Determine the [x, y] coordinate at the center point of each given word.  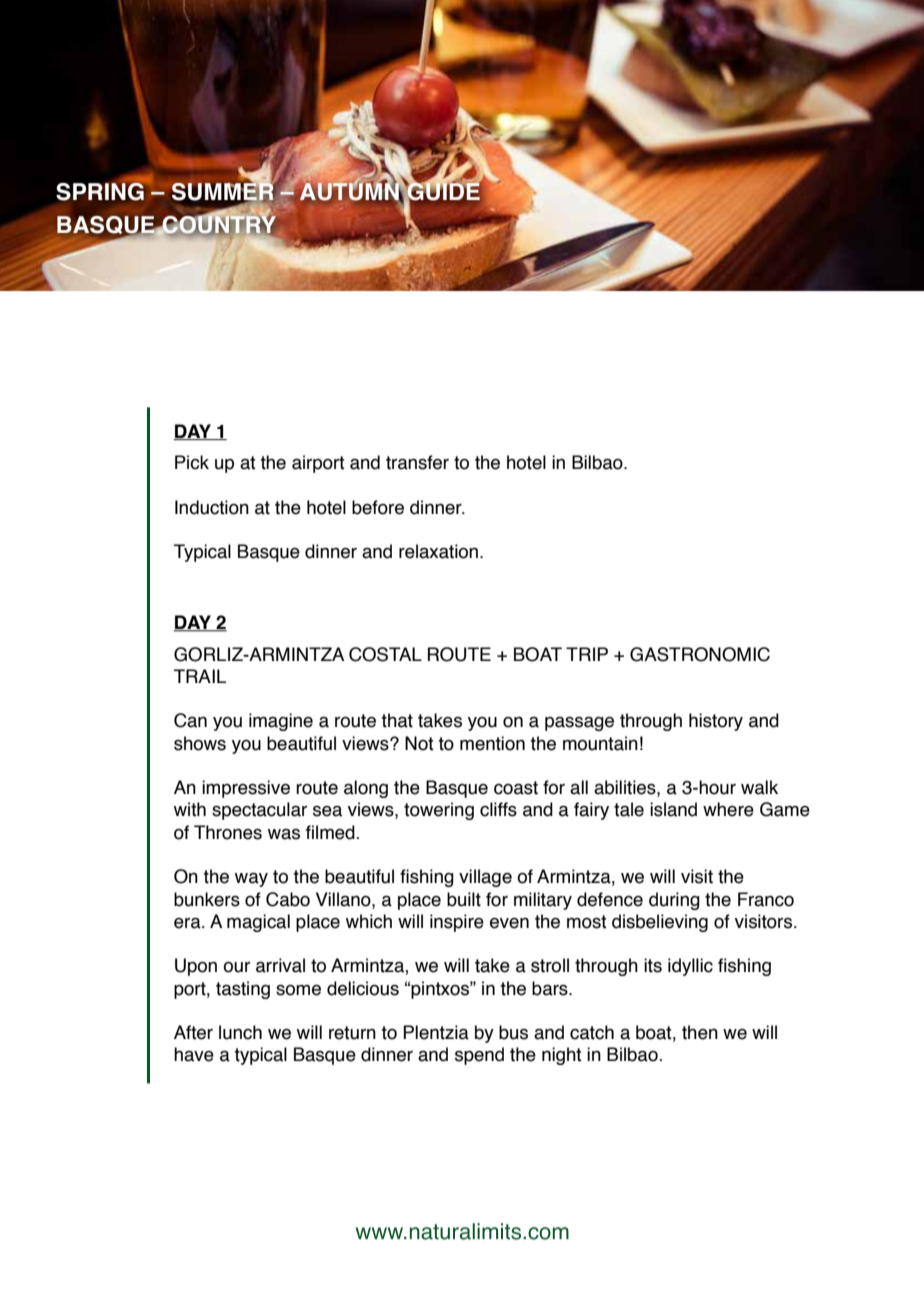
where [728, 809]
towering [439, 811]
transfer [417, 462]
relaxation [438, 551]
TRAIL [200, 676]
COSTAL [385, 654]
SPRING [101, 191]
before [378, 507]
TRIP [587, 654]
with [190, 809]
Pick [192, 462]
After [193, 1032]
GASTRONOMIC [700, 654]
